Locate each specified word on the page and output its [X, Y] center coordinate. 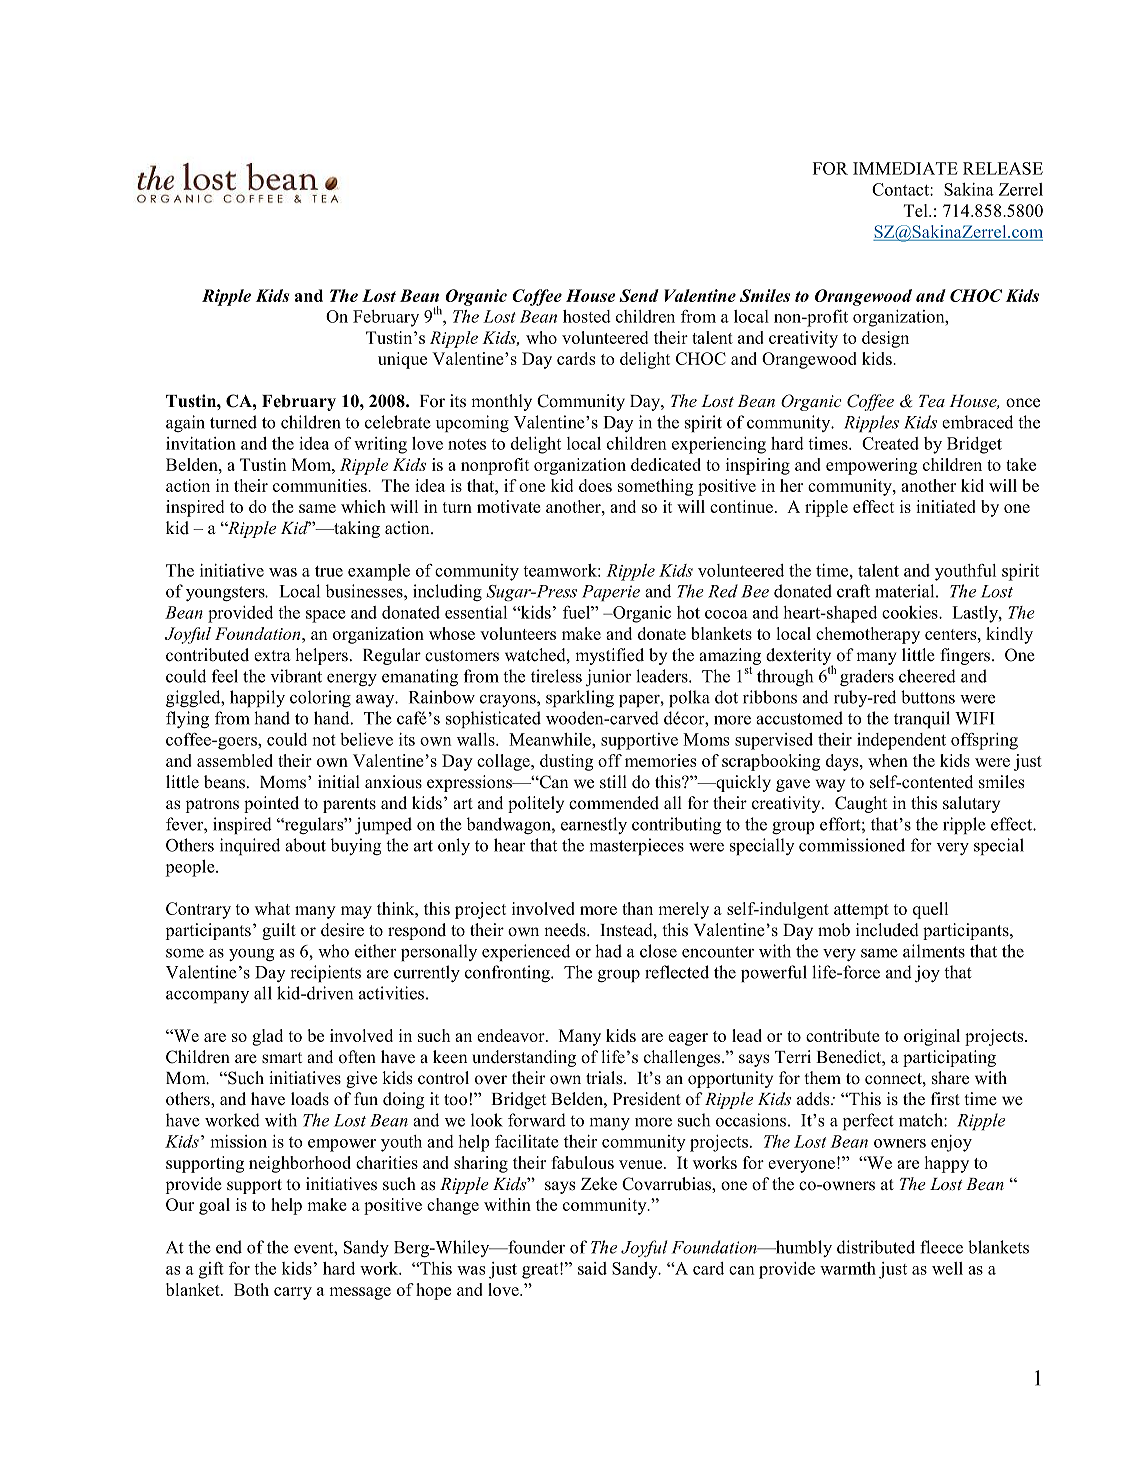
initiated [946, 506]
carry [293, 1293]
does [595, 485]
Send [639, 295]
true [329, 571]
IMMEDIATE [905, 168]
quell [930, 910]
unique [402, 360]
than [637, 908]
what [272, 908]
